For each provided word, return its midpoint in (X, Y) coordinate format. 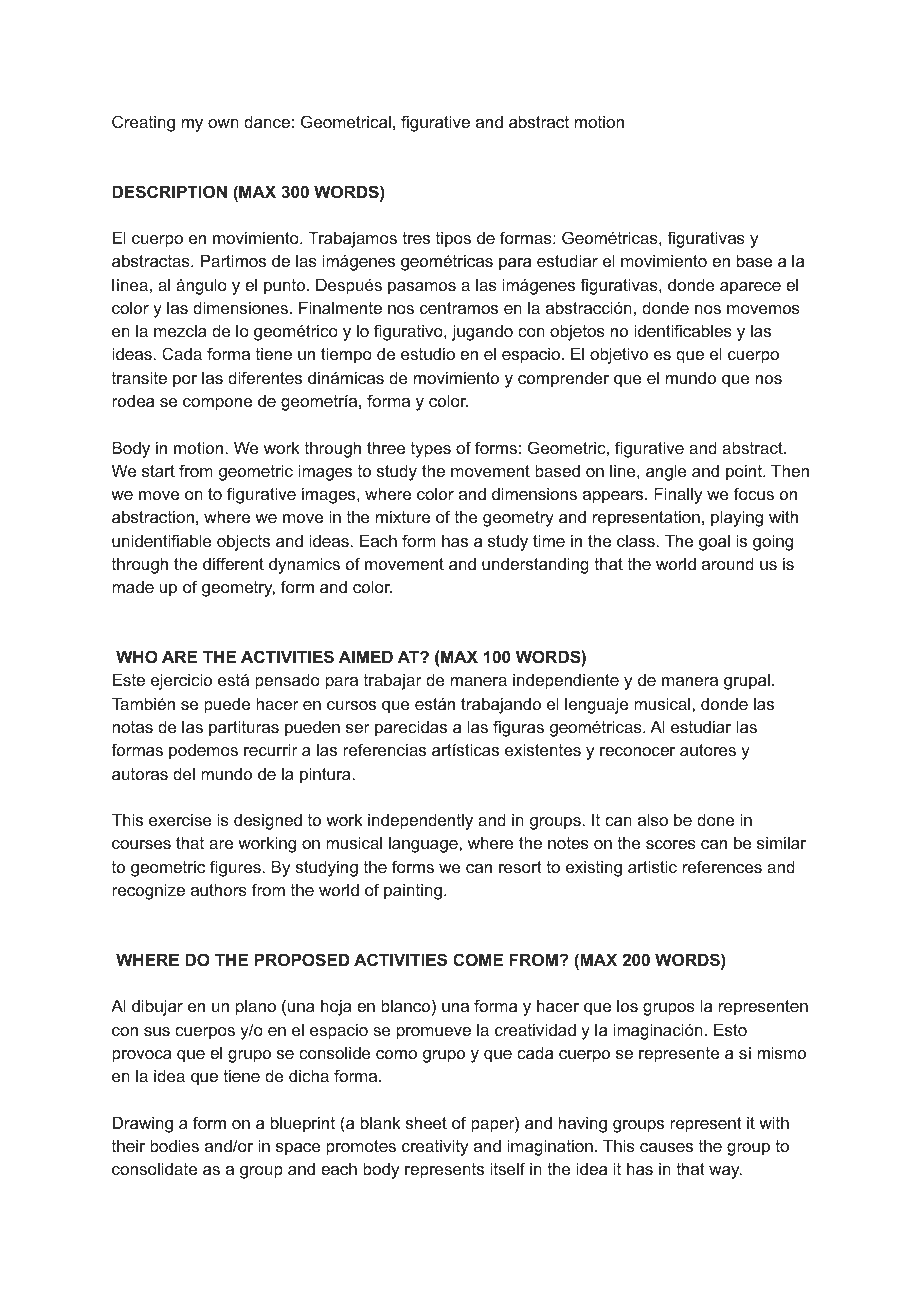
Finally (678, 495)
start (158, 471)
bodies (174, 1145)
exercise (180, 819)
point (745, 472)
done (715, 819)
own (223, 123)
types (431, 450)
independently (420, 821)
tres (416, 238)
